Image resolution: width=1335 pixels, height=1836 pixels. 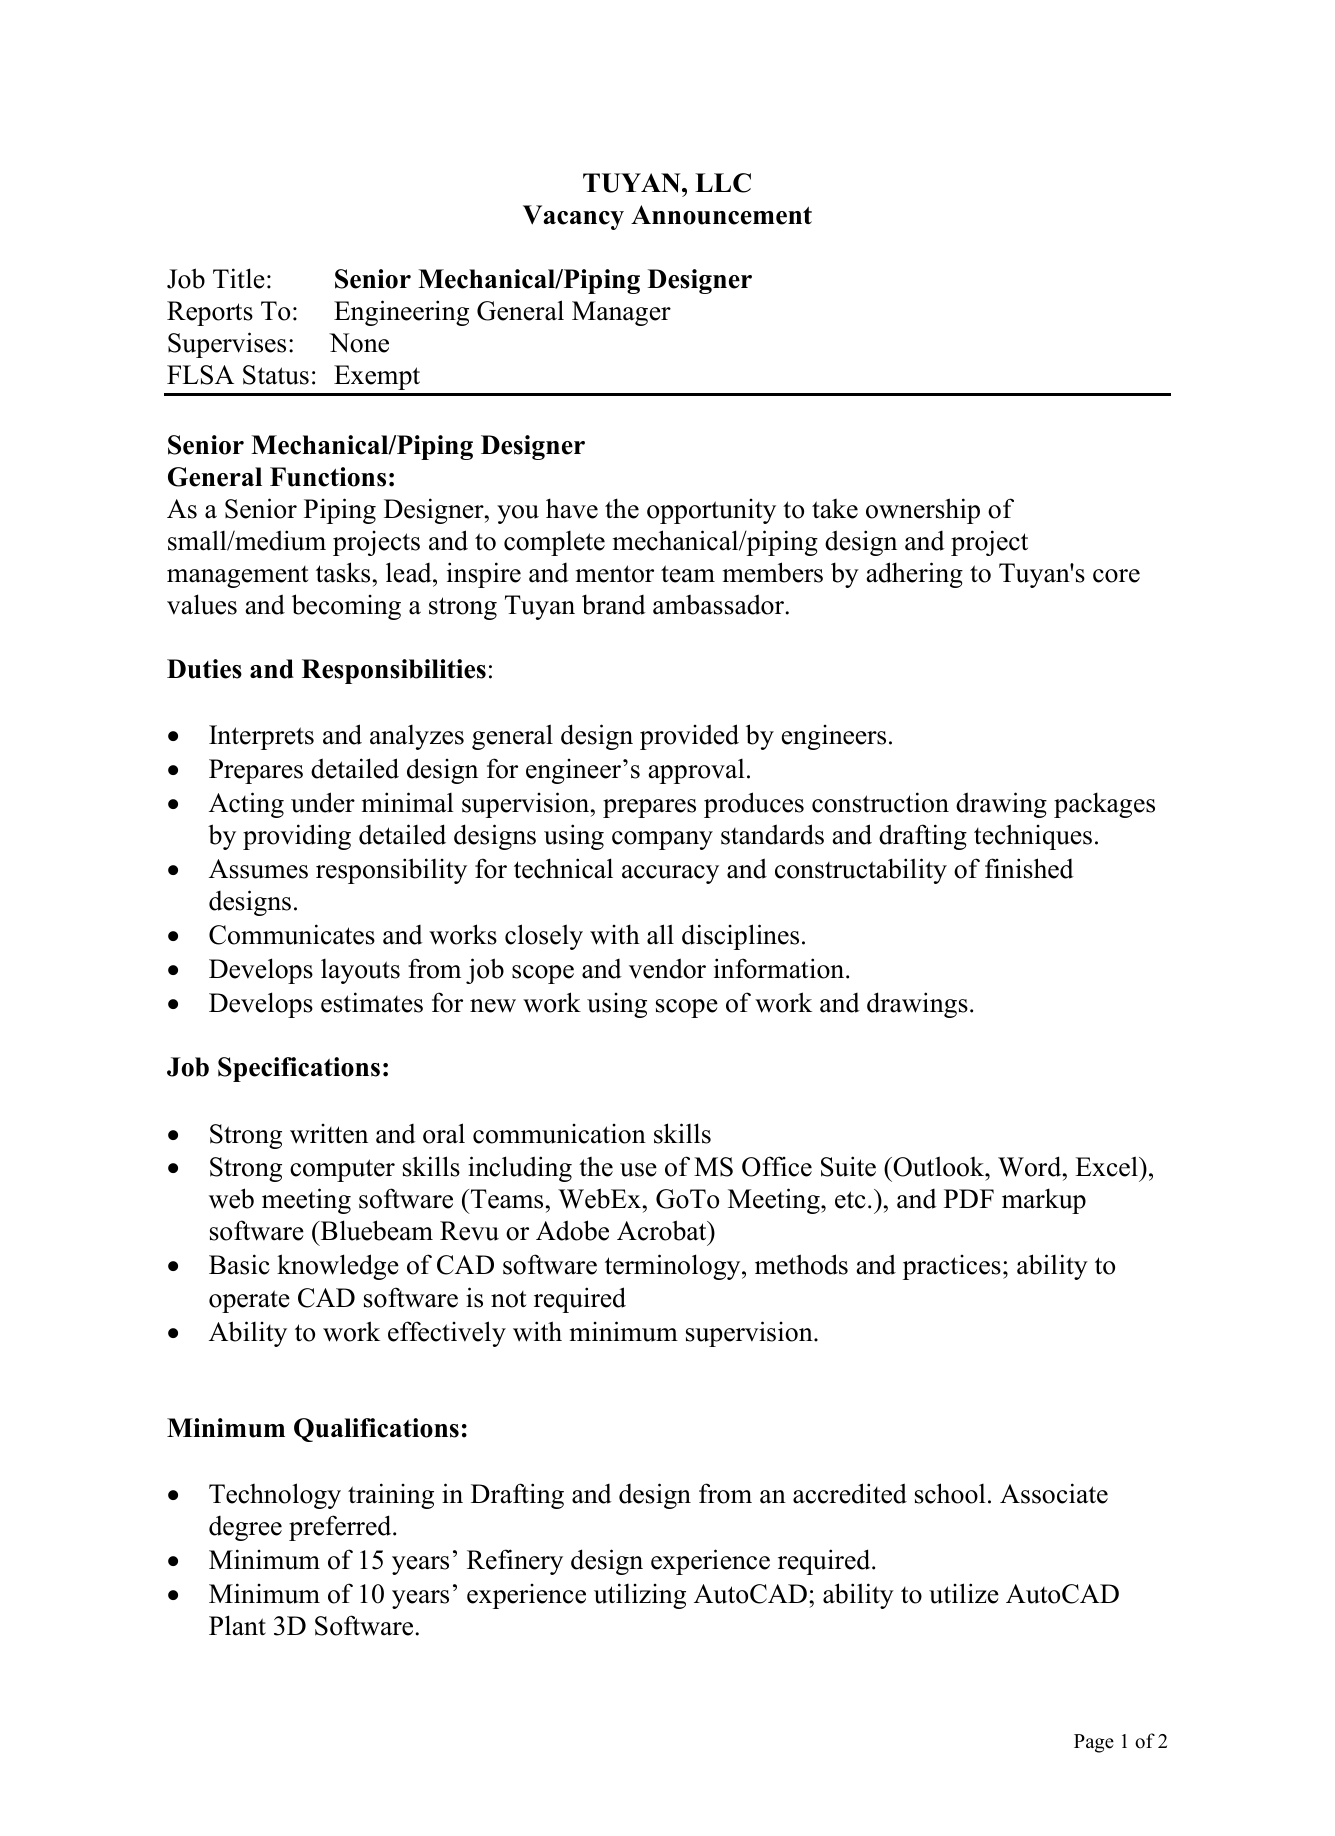 I want to click on becoming, so click(x=346, y=607).
